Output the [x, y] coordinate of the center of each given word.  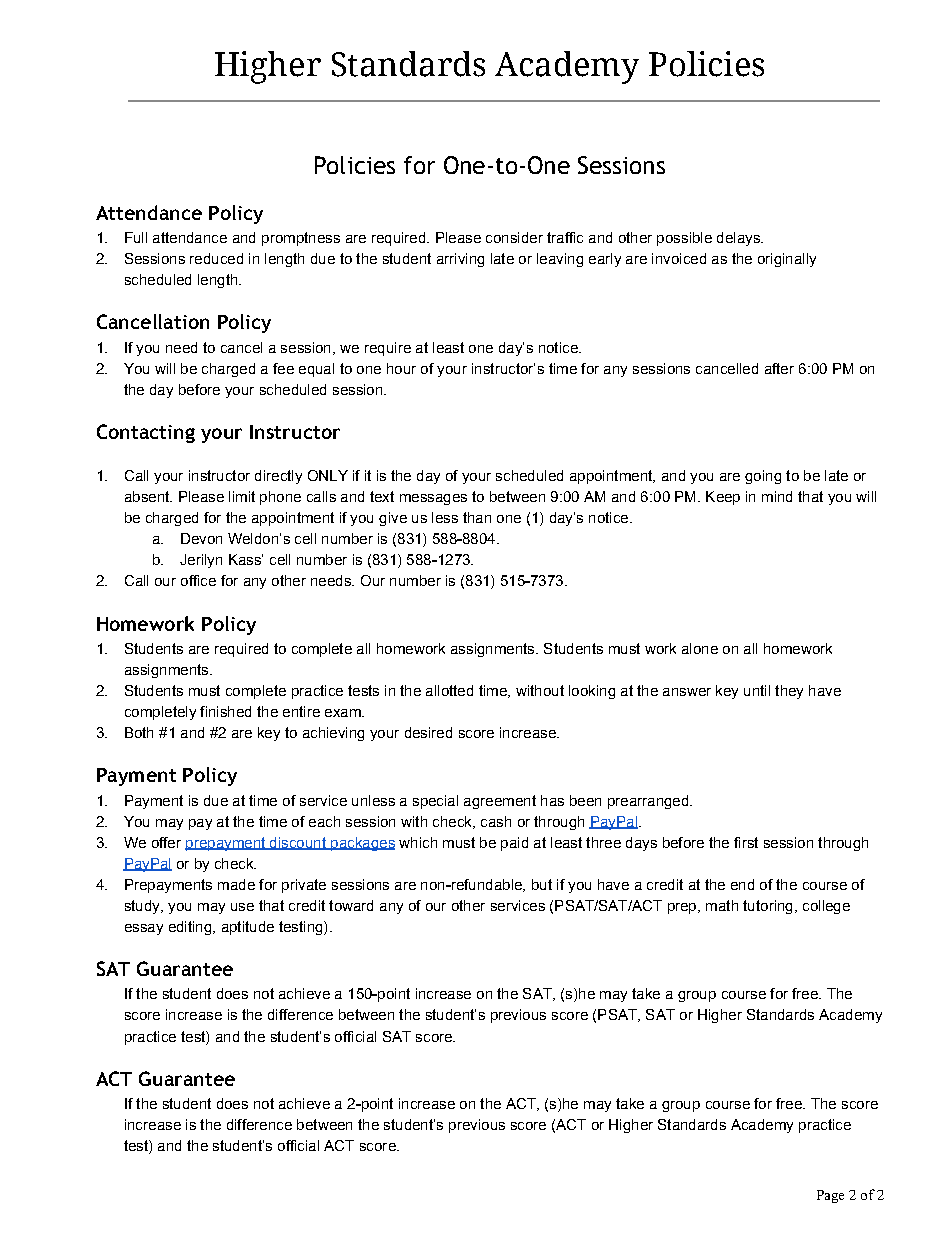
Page [830, 1196]
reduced [216, 258]
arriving [460, 260]
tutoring [767, 907]
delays [739, 239]
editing [191, 928]
